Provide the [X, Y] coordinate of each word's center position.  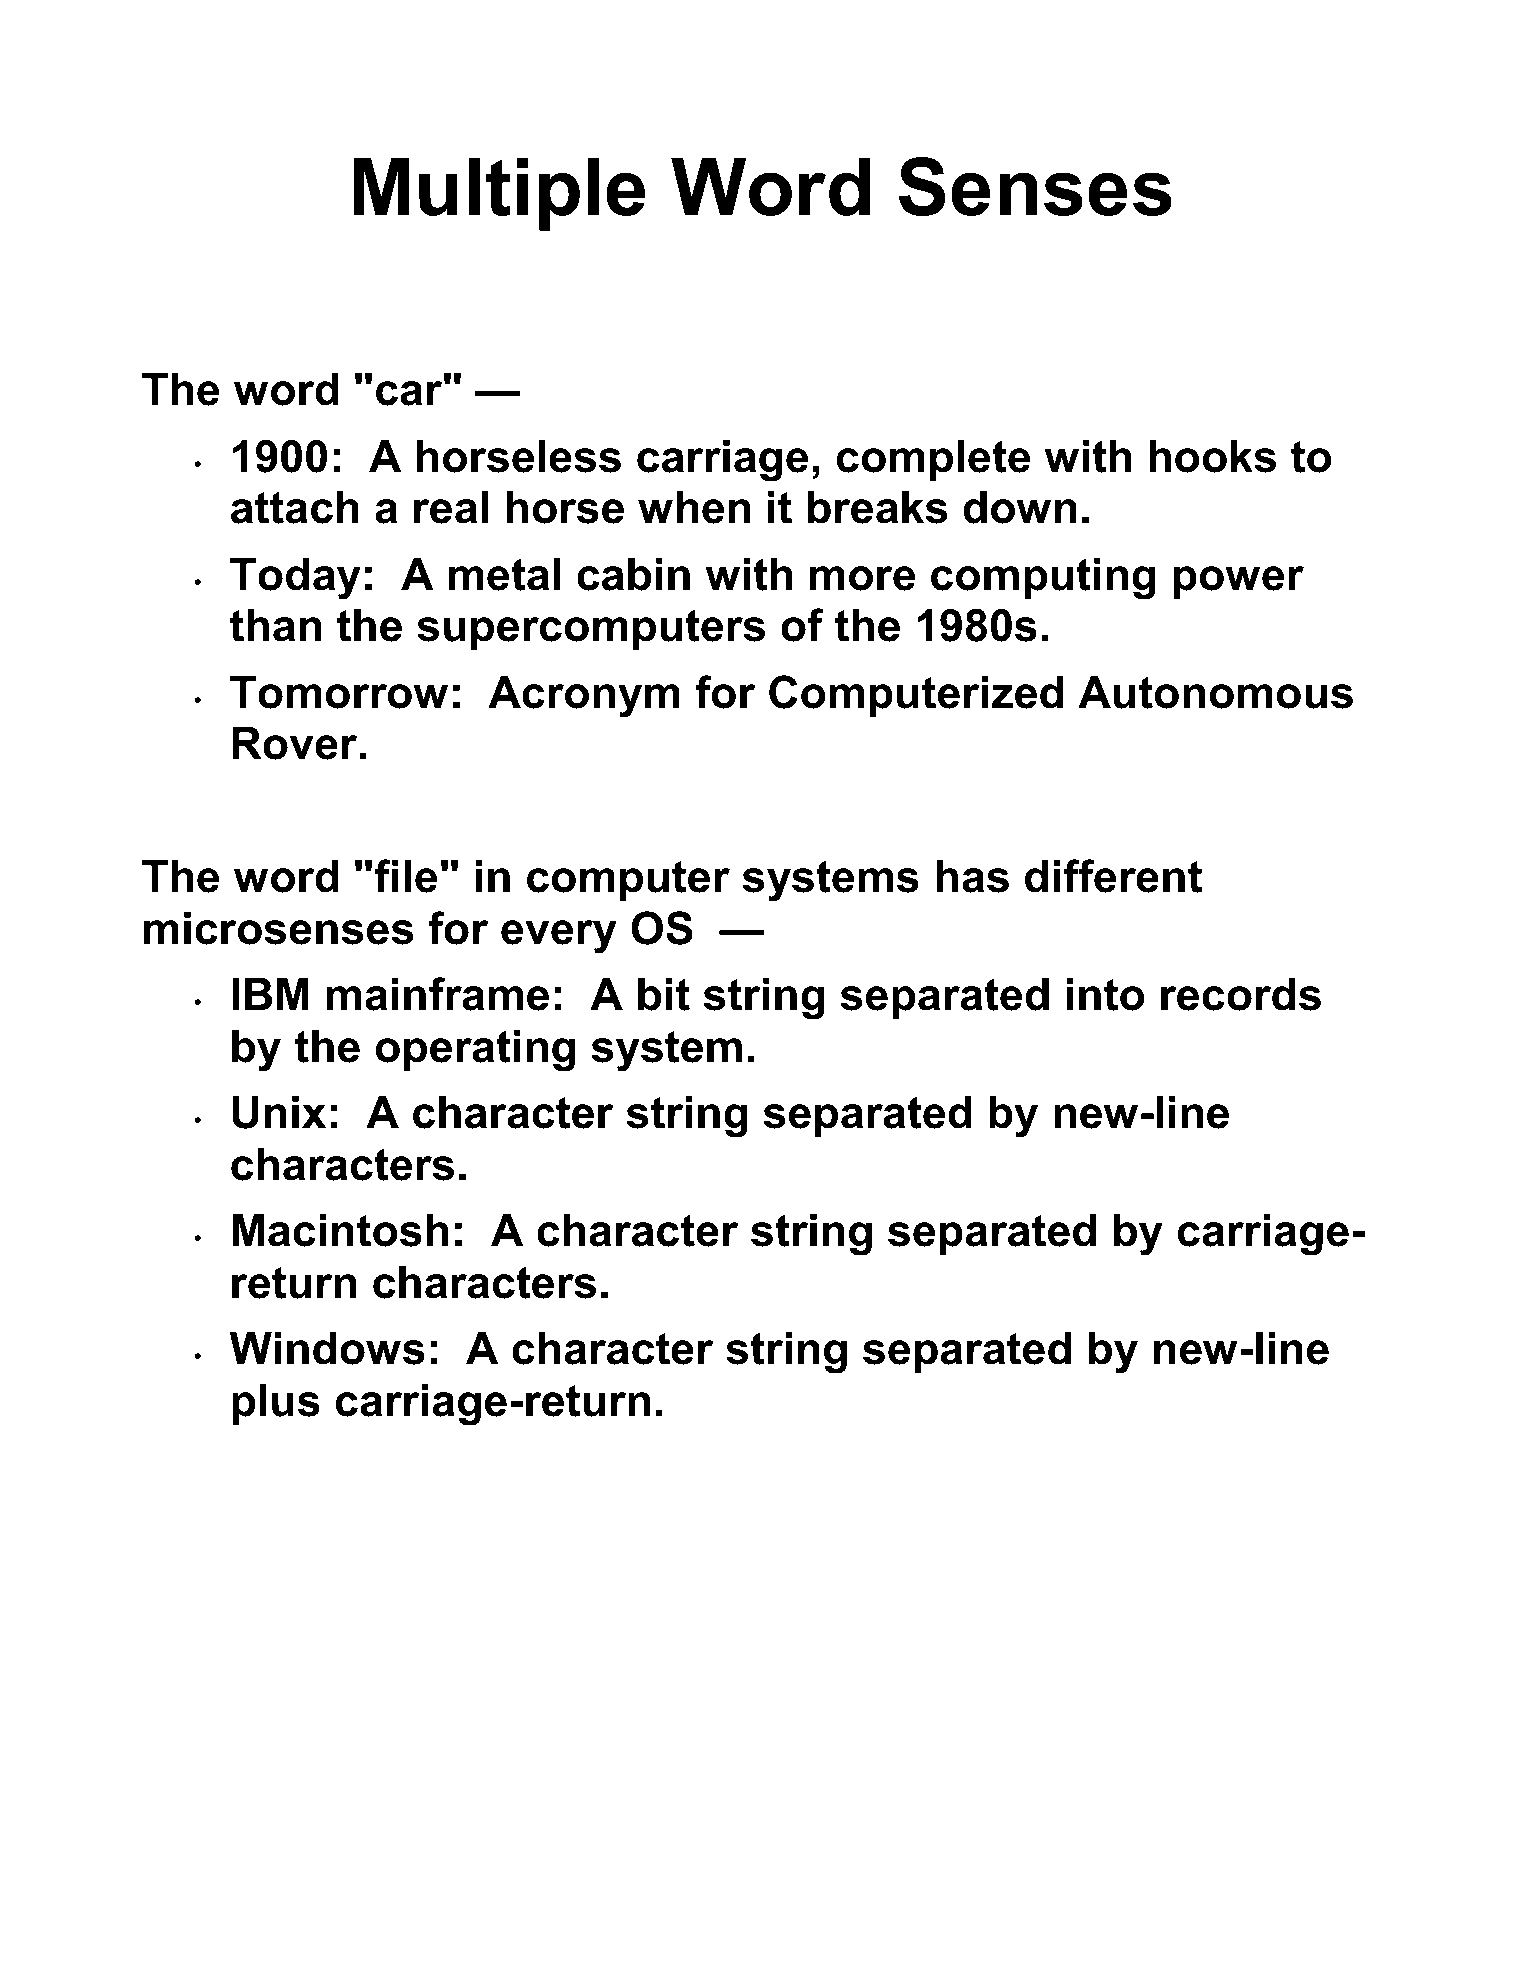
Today [295, 579]
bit [664, 994]
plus [276, 1404]
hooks [1212, 456]
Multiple [499, 194]
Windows [327, 1348]
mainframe [437, 994]
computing [1043, 579]
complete [933, 460]
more [862, 578]
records [1241, 994]
